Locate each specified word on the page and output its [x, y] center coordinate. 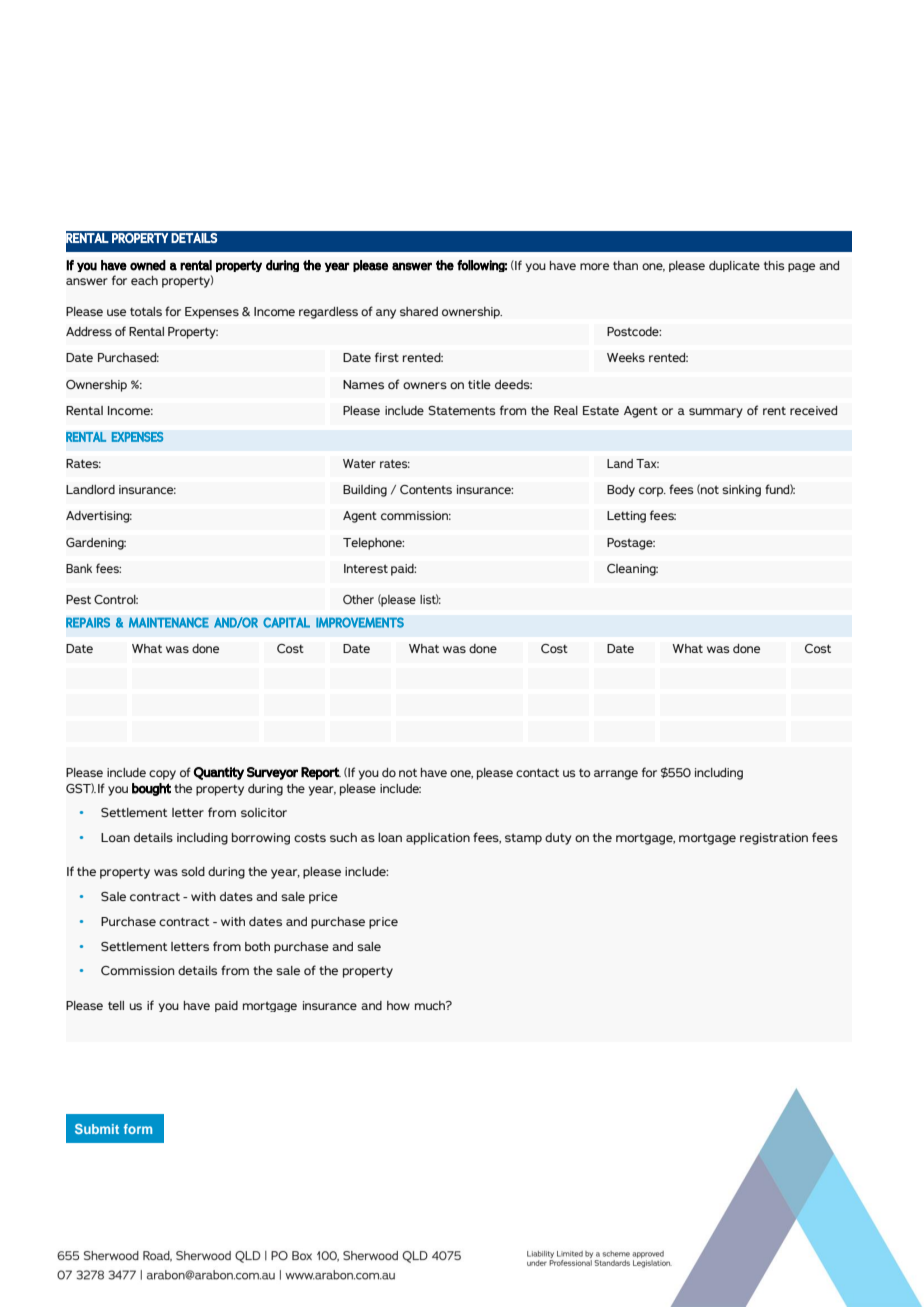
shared [419, 311]
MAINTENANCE [169, 622]
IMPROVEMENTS [360, 622]
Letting [626, 517]
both [257, 946]
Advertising [99, 517]
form [138, 1129]
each [144, 280]
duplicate [734, 266]
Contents [426, 489]
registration [774, 839]
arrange [616, 775]
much [431, 1005]
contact [537, 772]
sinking [741, 491]
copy [162, 775]
